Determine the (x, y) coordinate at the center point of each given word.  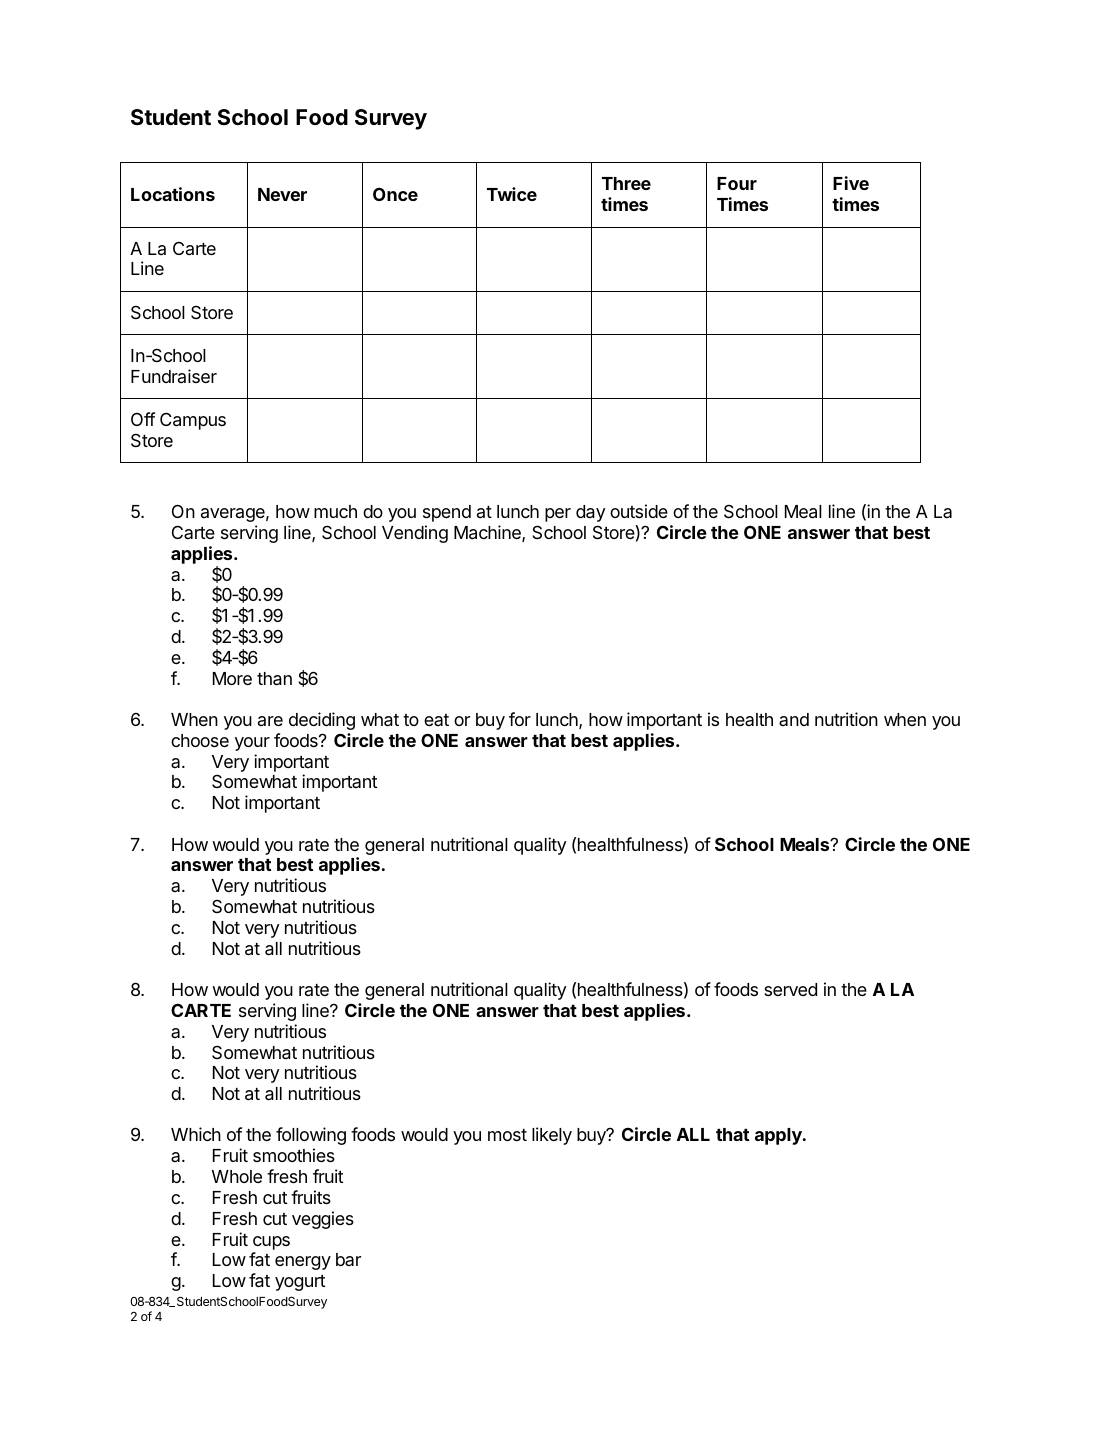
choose (200, 740)
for (520, 719)
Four (737, 183)
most (507, 1135)
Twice (512, 194)
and (794, 719)
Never (282, 194)
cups (271, 1243)
